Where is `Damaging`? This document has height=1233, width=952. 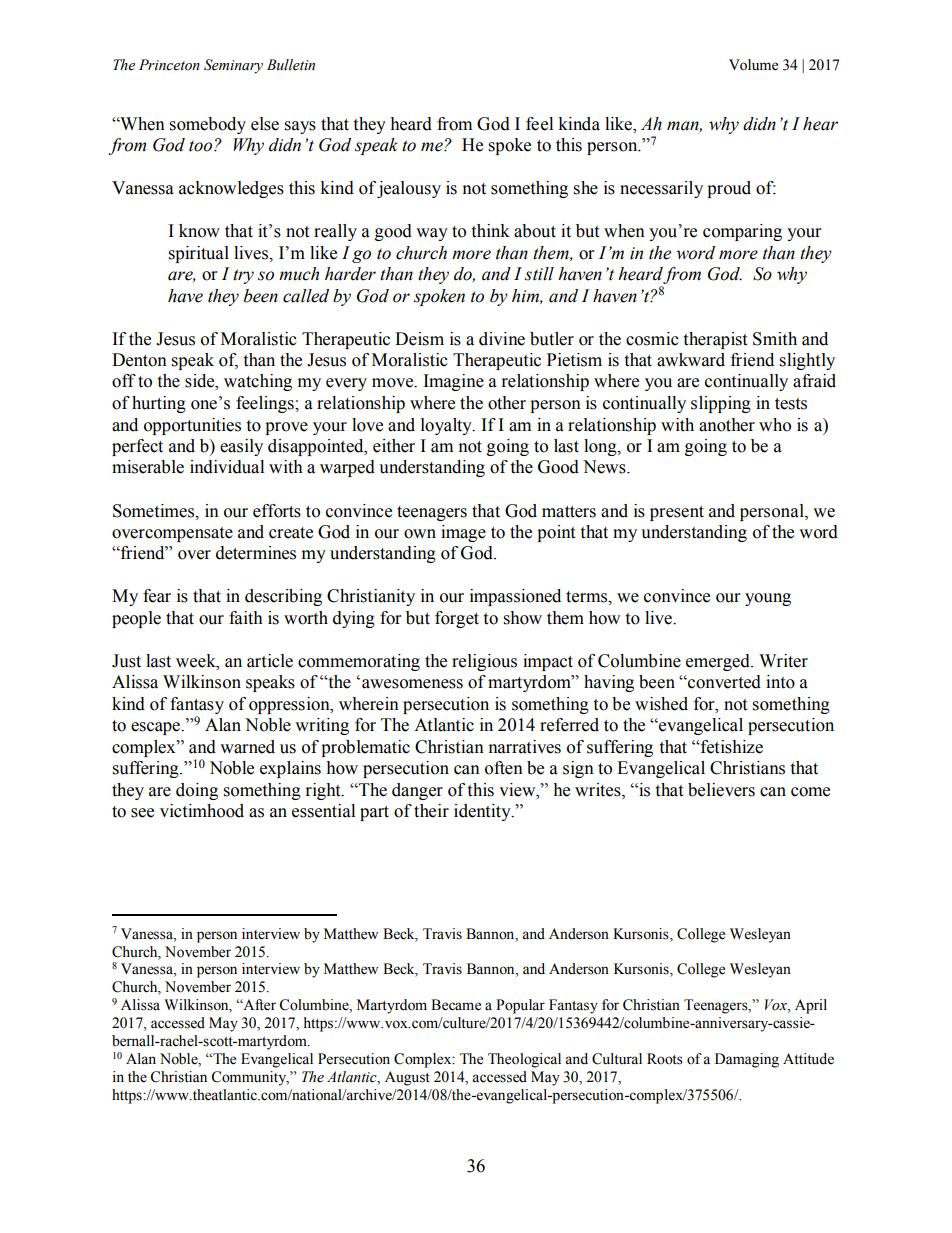 Damaging is located at coordinates (747, 1060).
